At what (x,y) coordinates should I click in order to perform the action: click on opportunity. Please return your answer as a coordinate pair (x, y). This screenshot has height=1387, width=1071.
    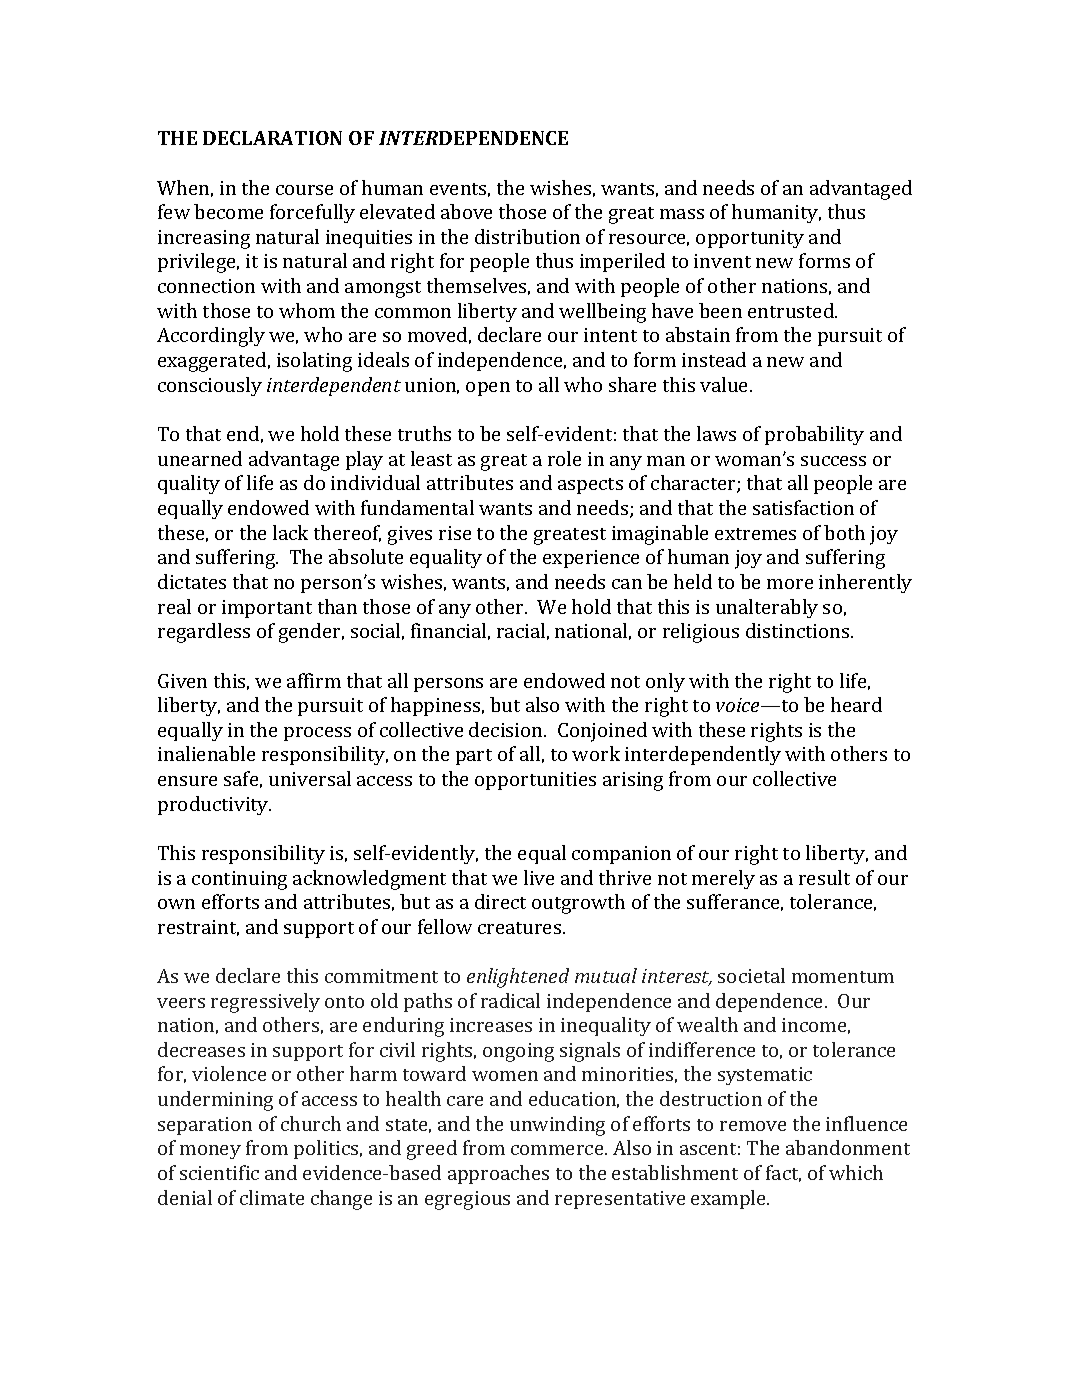
    Looking at the image, I should click on (750, 239).
